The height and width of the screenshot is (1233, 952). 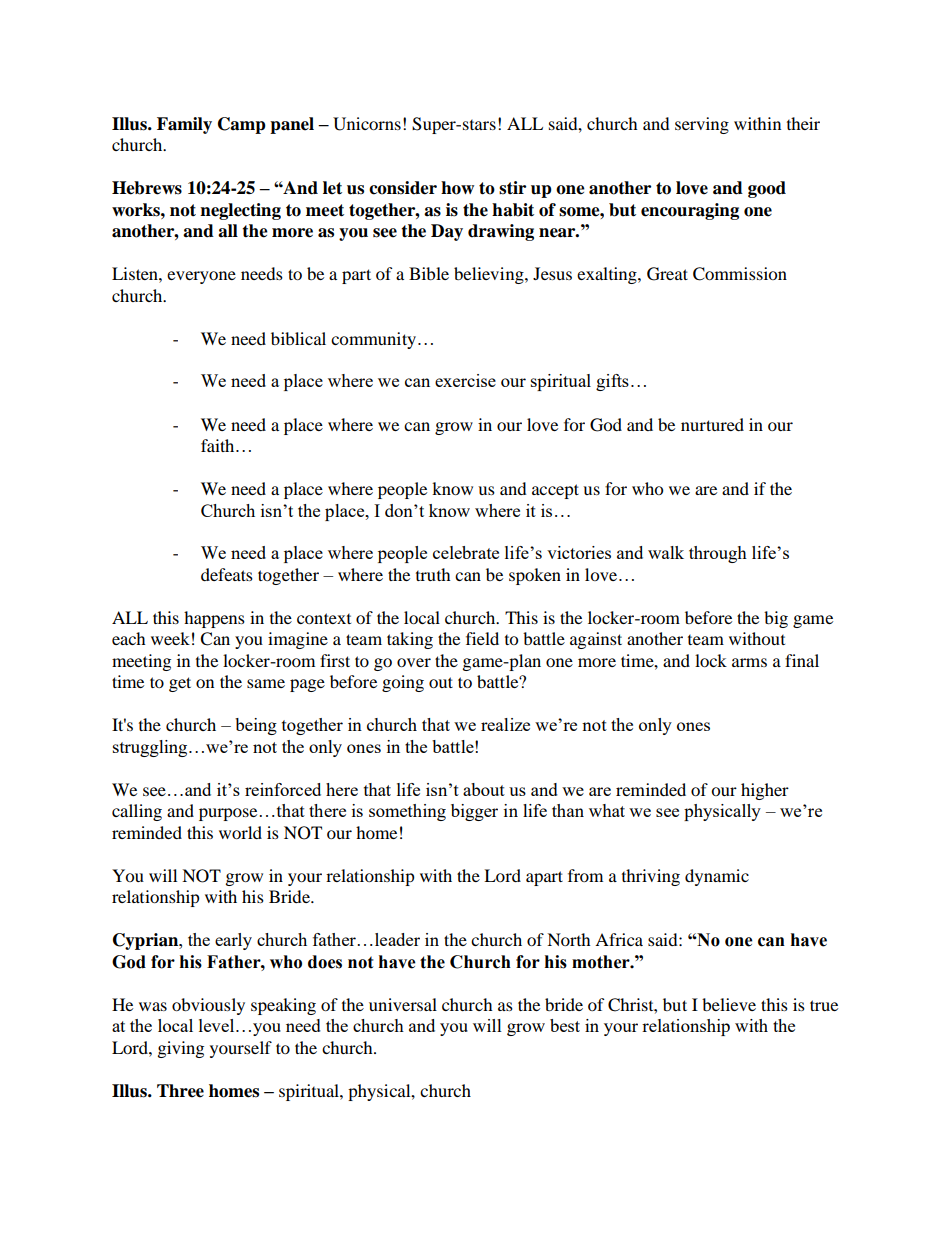 I want to click on Family, so click(x=184, y=125).
